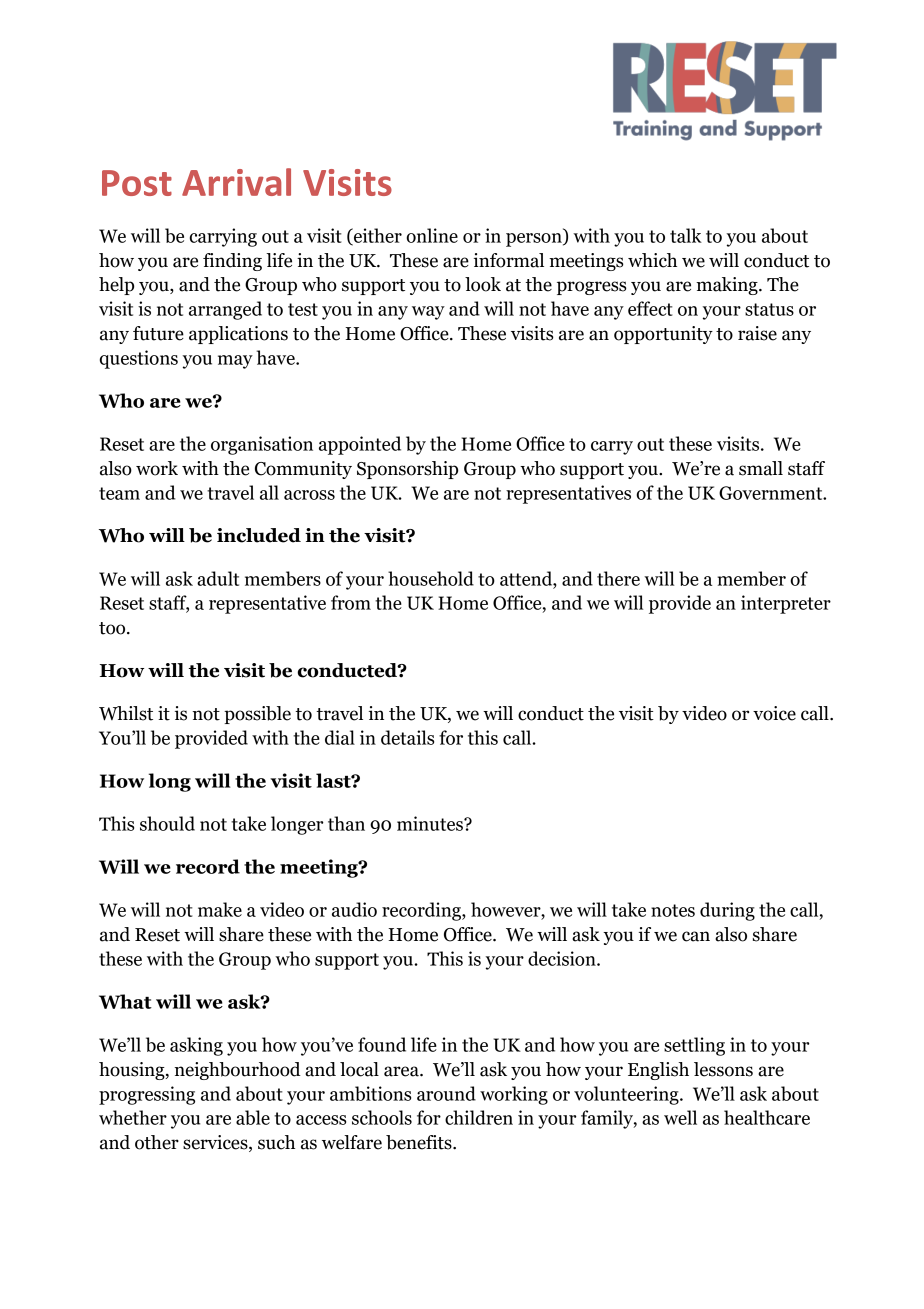 Image resolution: width=924 pixels, height=1309 pixels. I want to click on voice, so click(774, 713).
